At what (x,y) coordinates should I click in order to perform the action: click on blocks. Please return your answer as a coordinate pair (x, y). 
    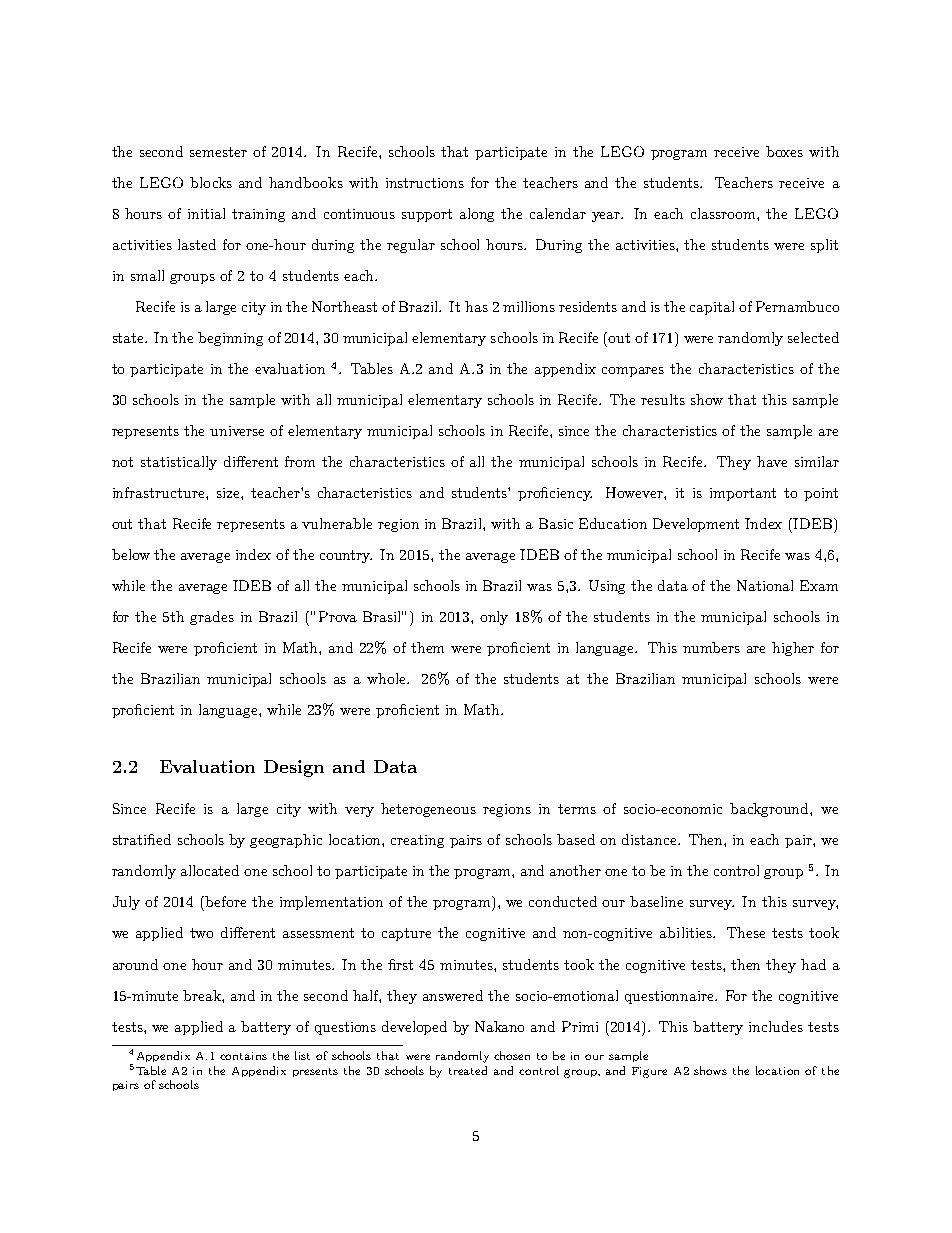
    Looking at the image, I should click on (211, 182).
